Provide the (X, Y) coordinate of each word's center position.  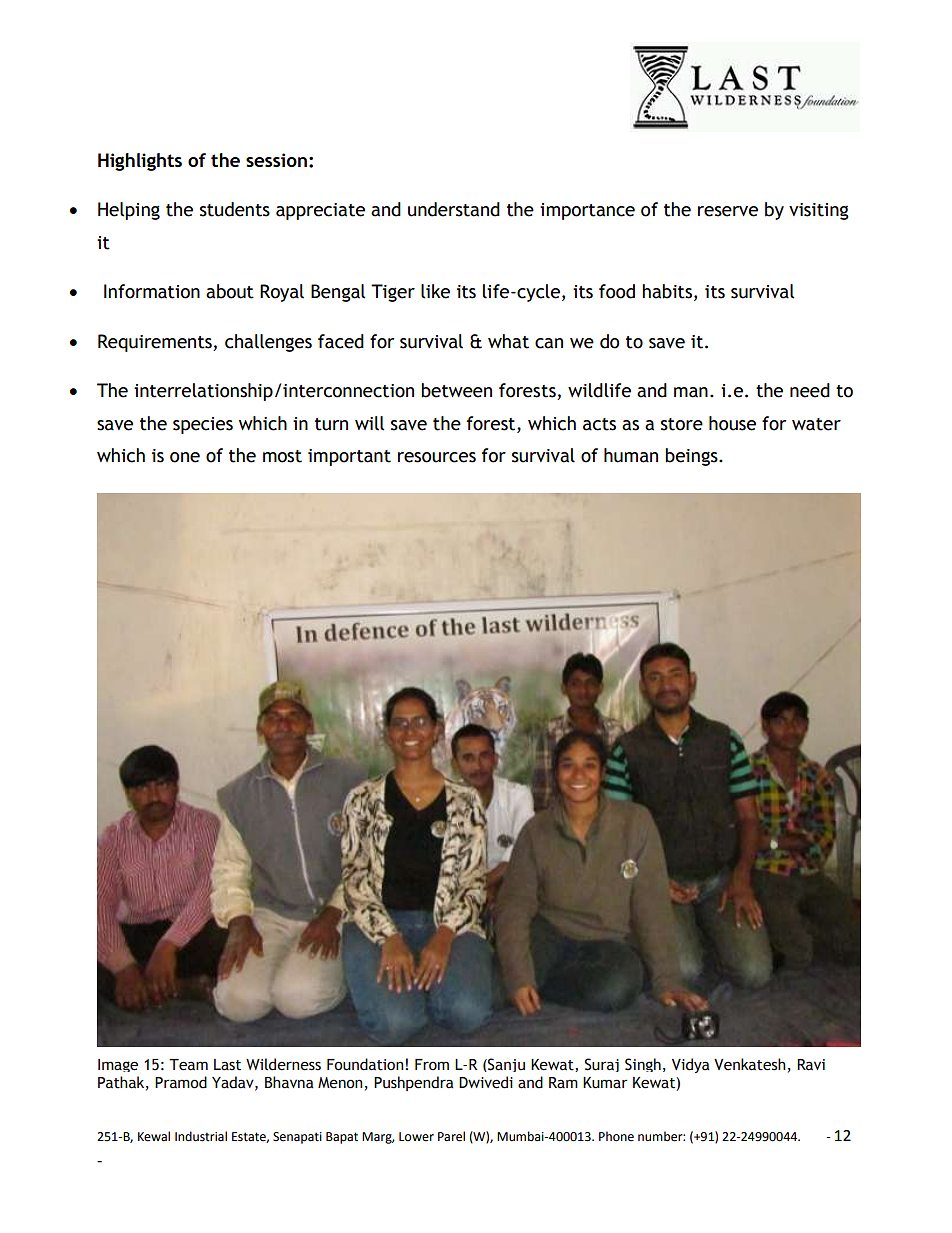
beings (692, 457)
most (282, 456)
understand (454, 209)
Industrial (201, 1136)
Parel (451, 1136)
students (235, 209)
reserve (728, 211)
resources (437, 457)
